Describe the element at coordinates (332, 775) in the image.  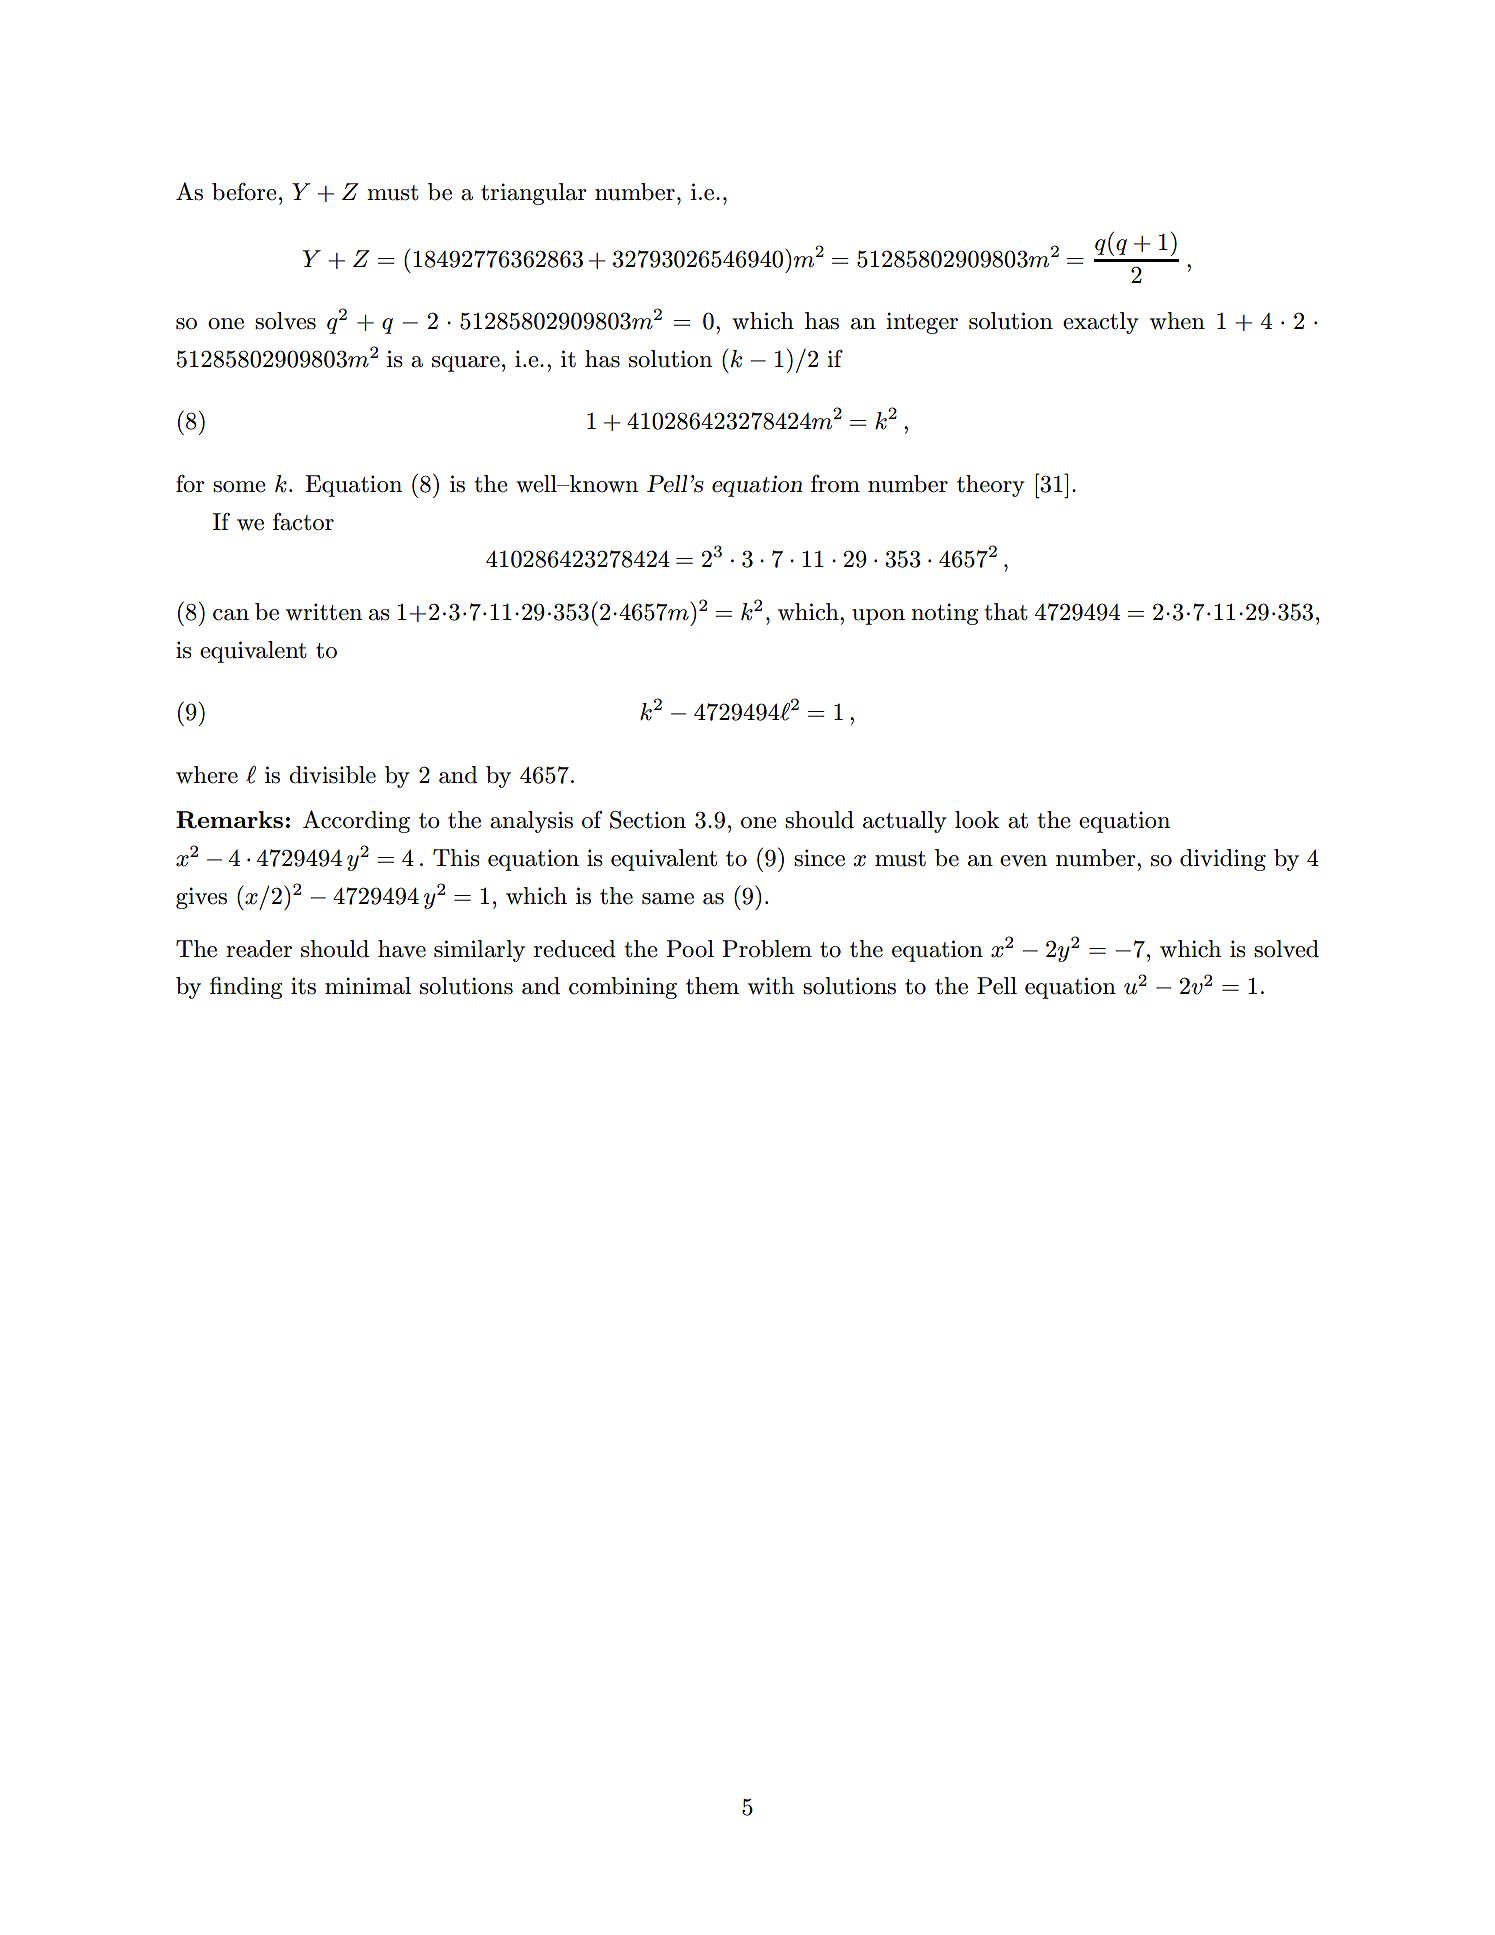
I see `divisible` at that location.
